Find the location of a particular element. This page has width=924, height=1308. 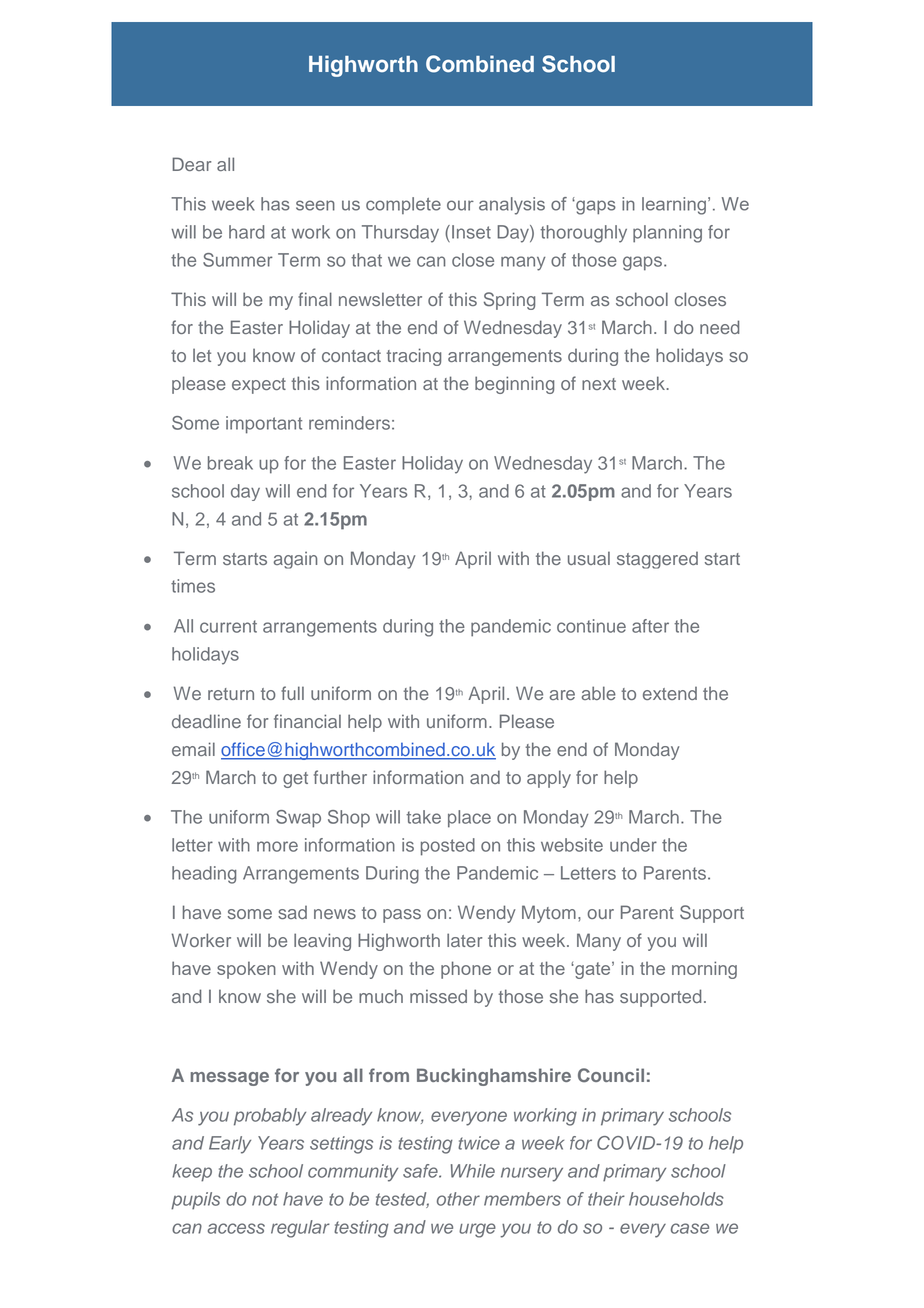

usual is located at coordinates (589, 558).
